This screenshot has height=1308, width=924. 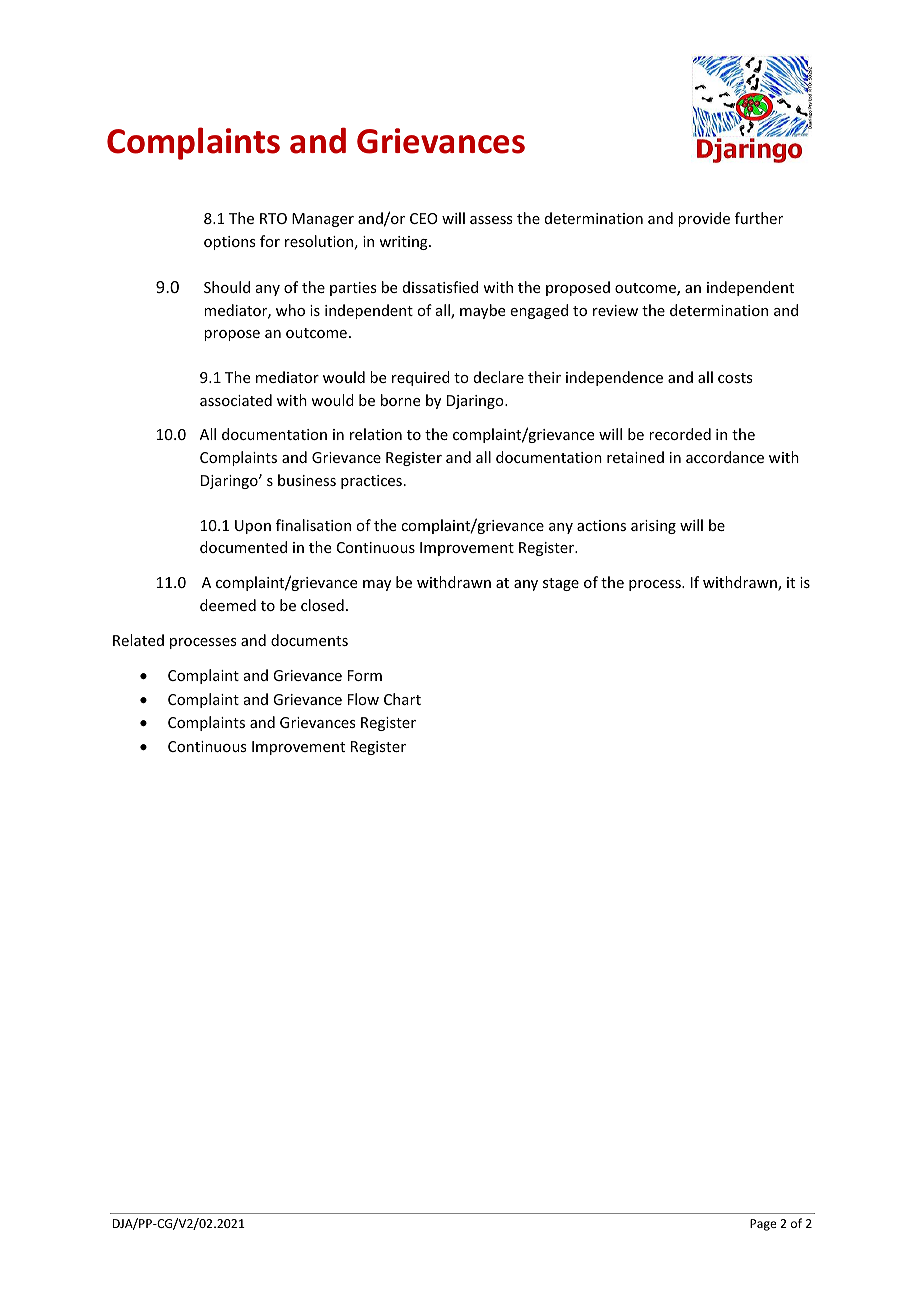 What do you see at coordinates (561, 584) in the screenshot?
I see `stage` at bounding box center [561, 584].
